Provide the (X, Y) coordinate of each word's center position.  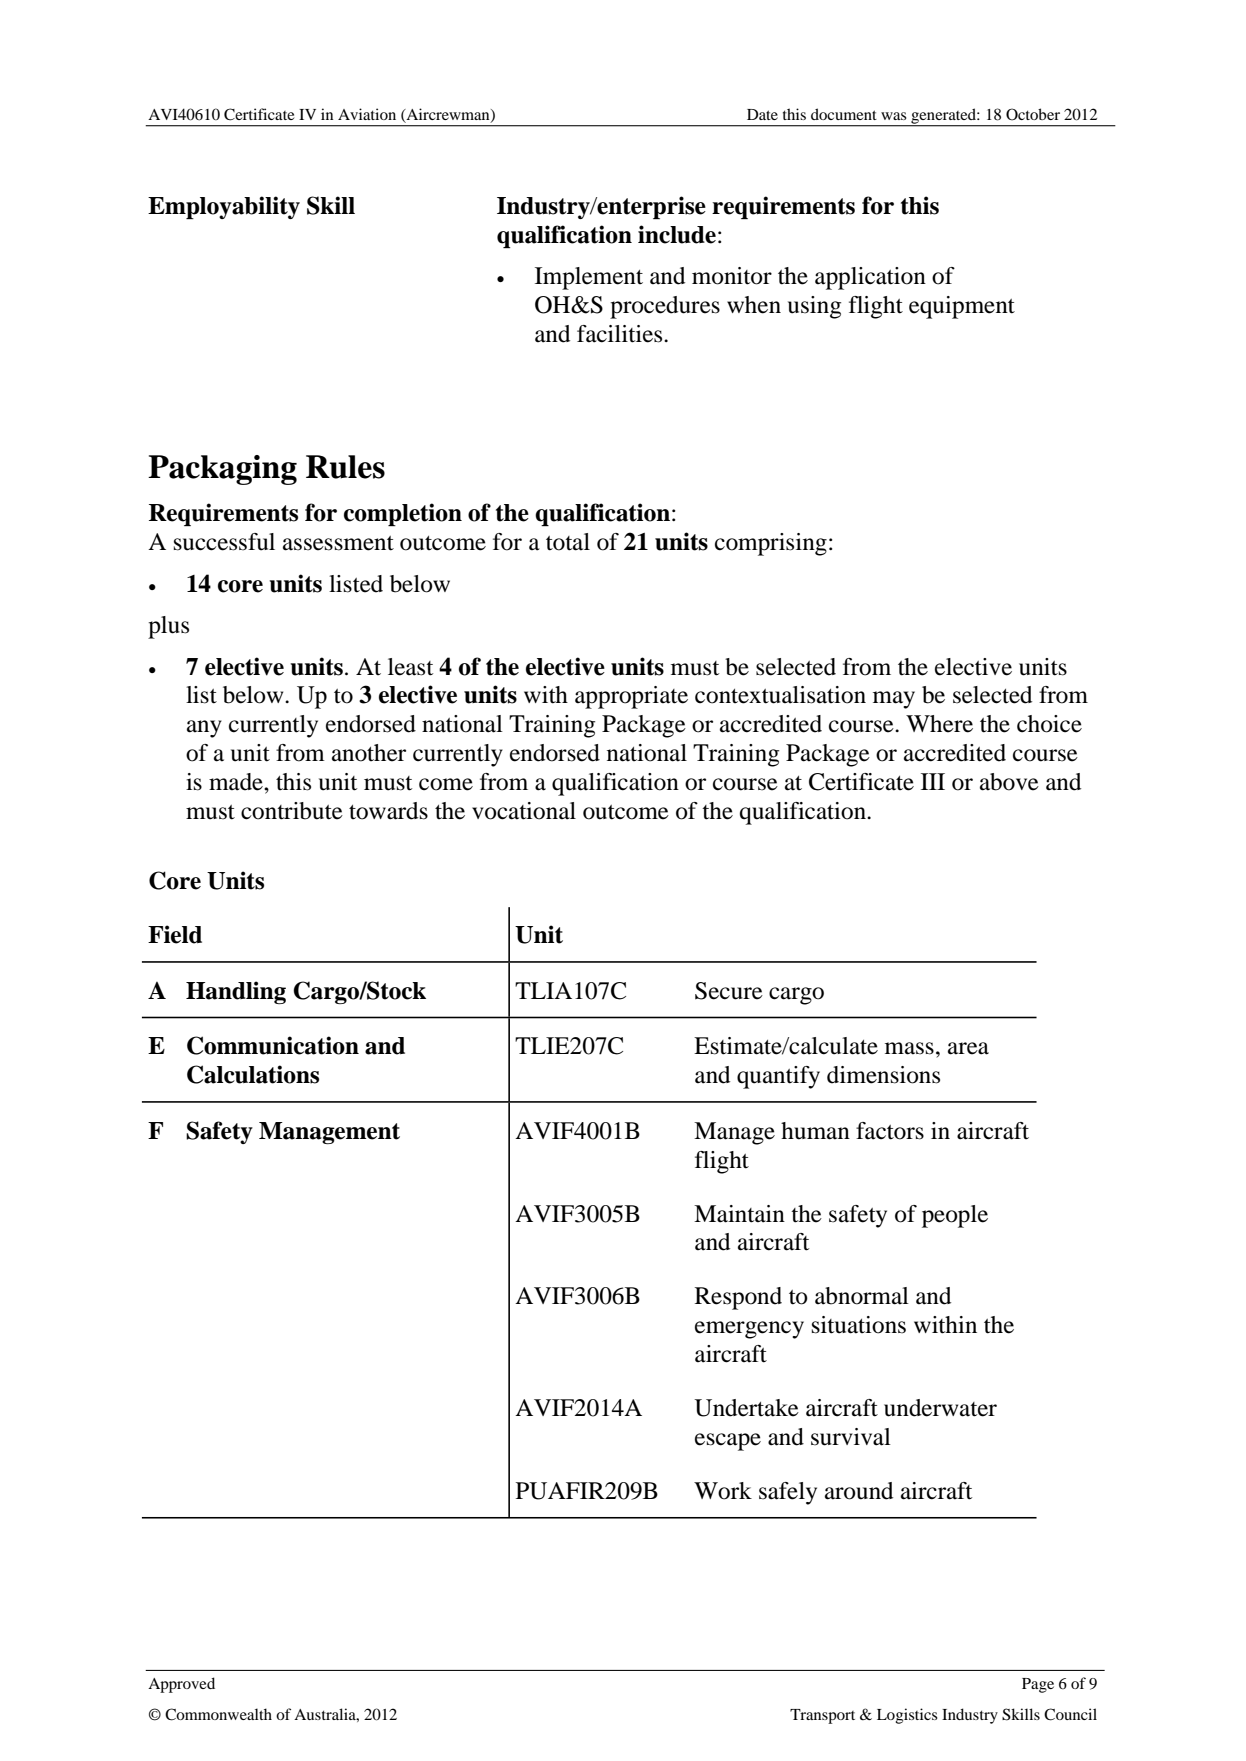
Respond (738, 1298)
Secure (729, 991)
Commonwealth (218, 1714)
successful (224, 542)
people (955, 1216)
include (677, 234)
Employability (224, 207)
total (568, 542)
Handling (236, 992)
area (968, 1048)
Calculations (253, 1074)
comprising (771, 544)
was (894, 116)
